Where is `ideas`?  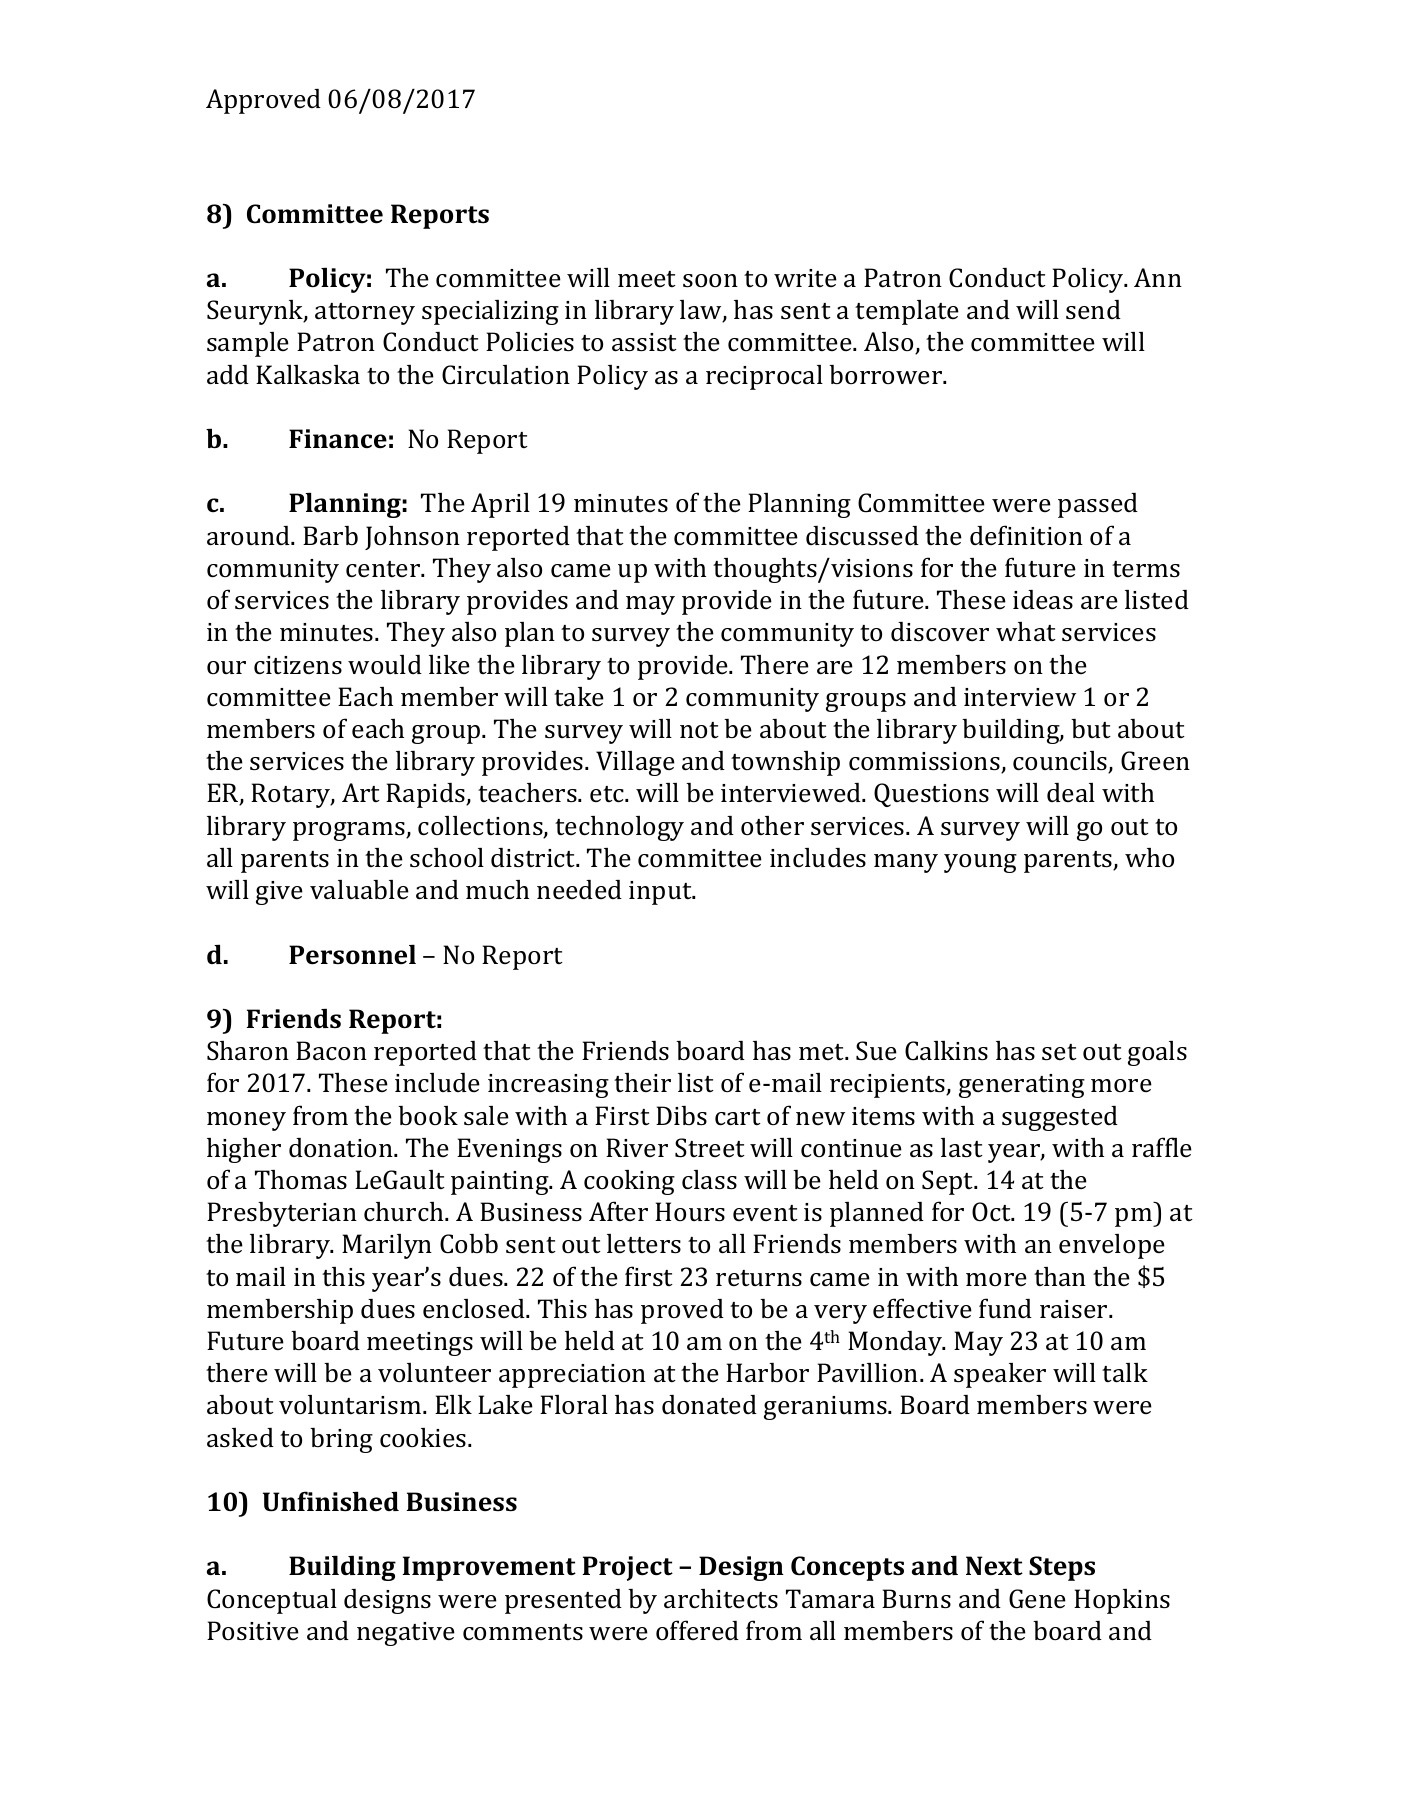
ideas is located at coordinates (1043, 600).
